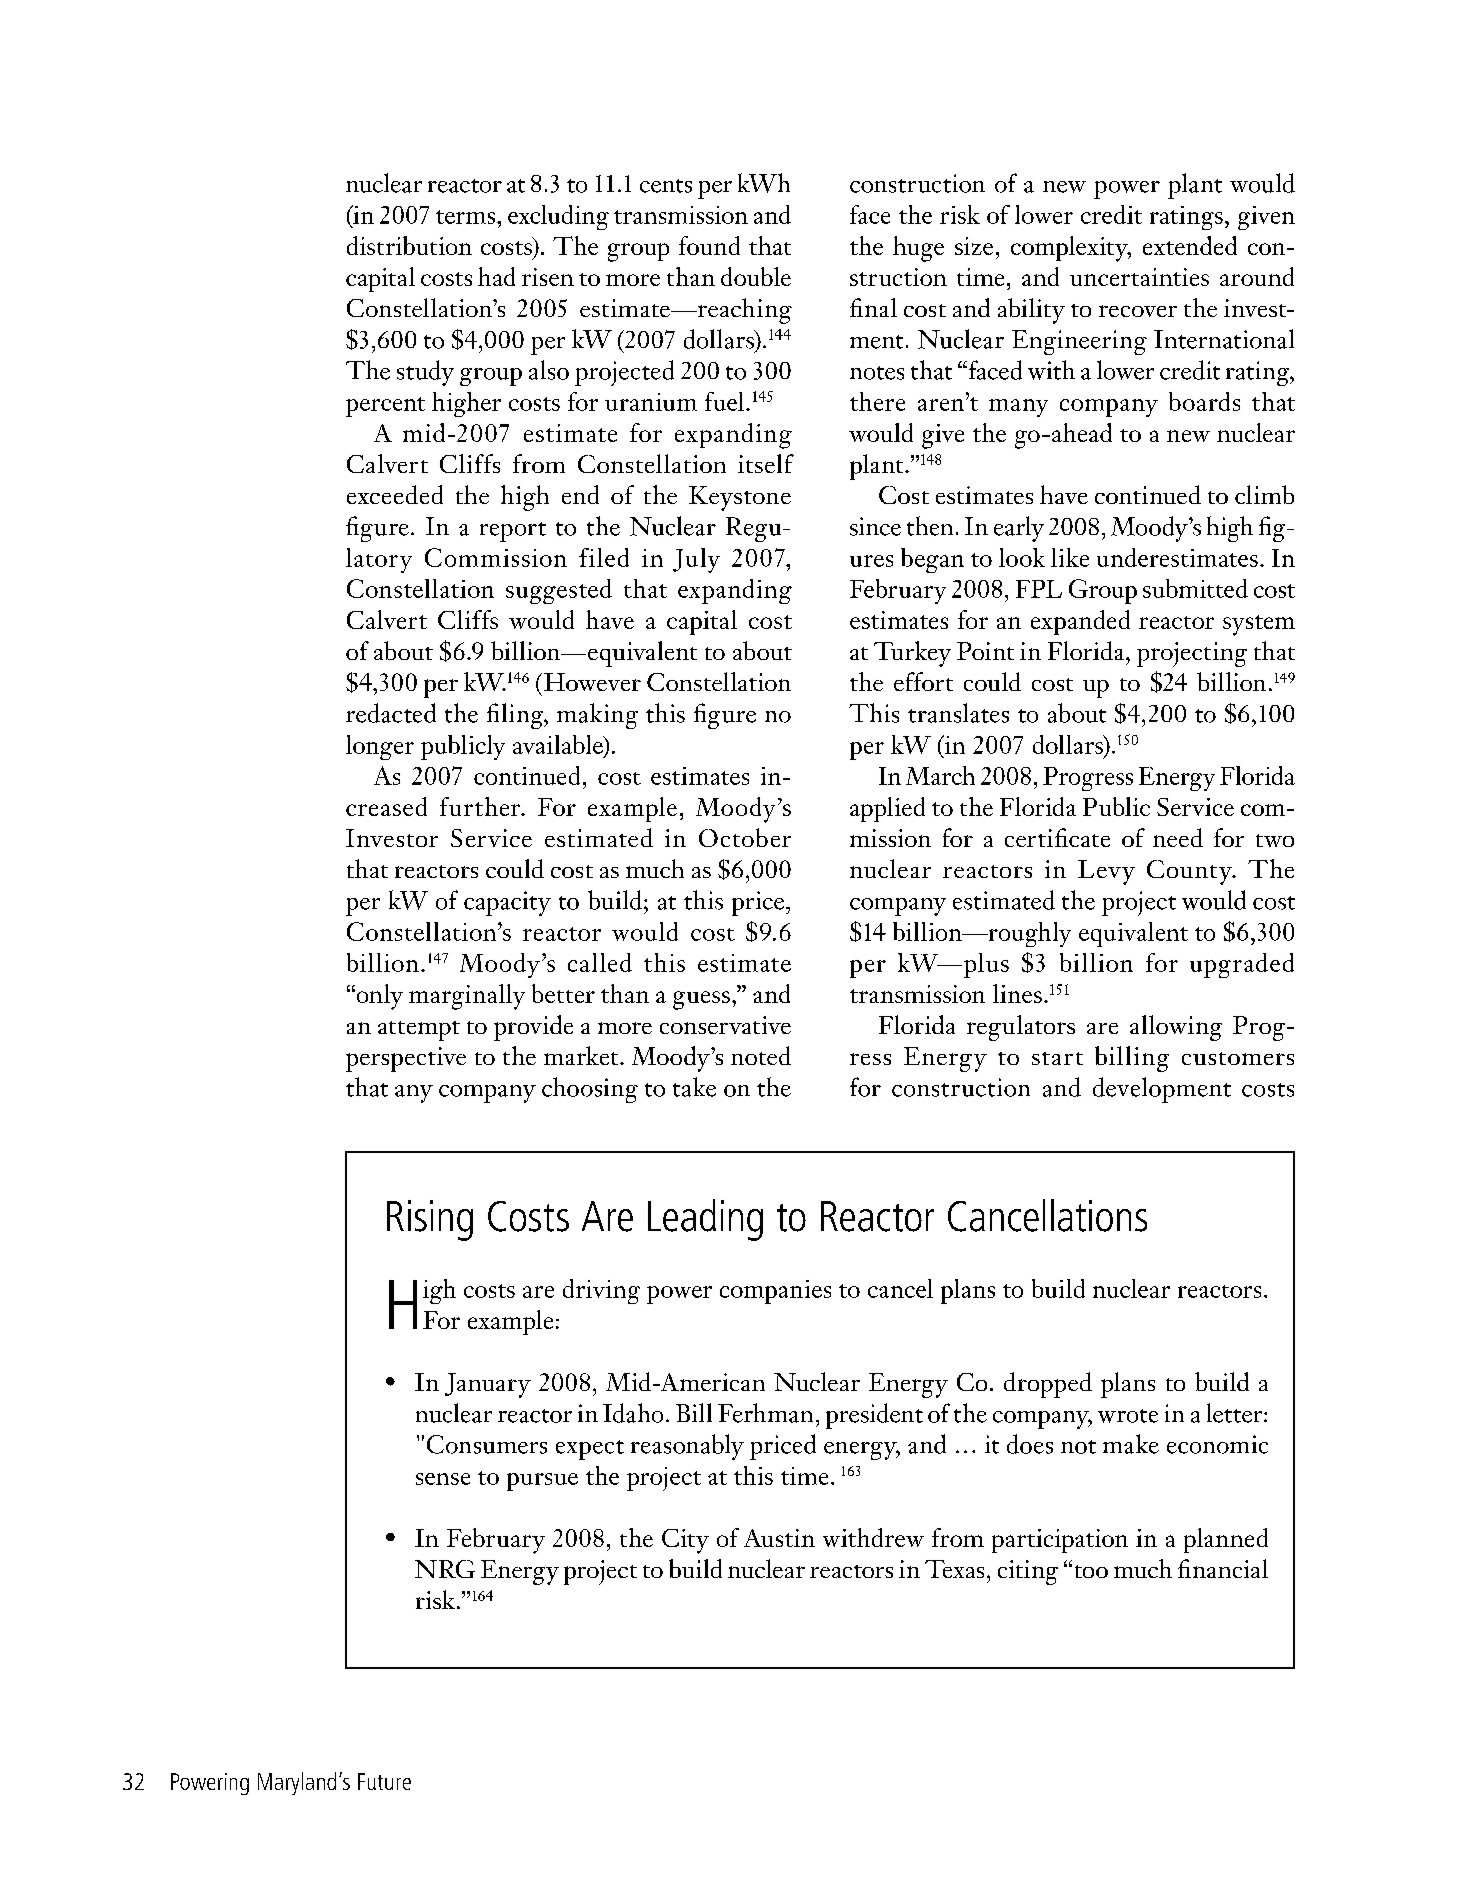 This screenshot has height=1899, width=1468. I want to click on allowing, so click(1176, 1028).
